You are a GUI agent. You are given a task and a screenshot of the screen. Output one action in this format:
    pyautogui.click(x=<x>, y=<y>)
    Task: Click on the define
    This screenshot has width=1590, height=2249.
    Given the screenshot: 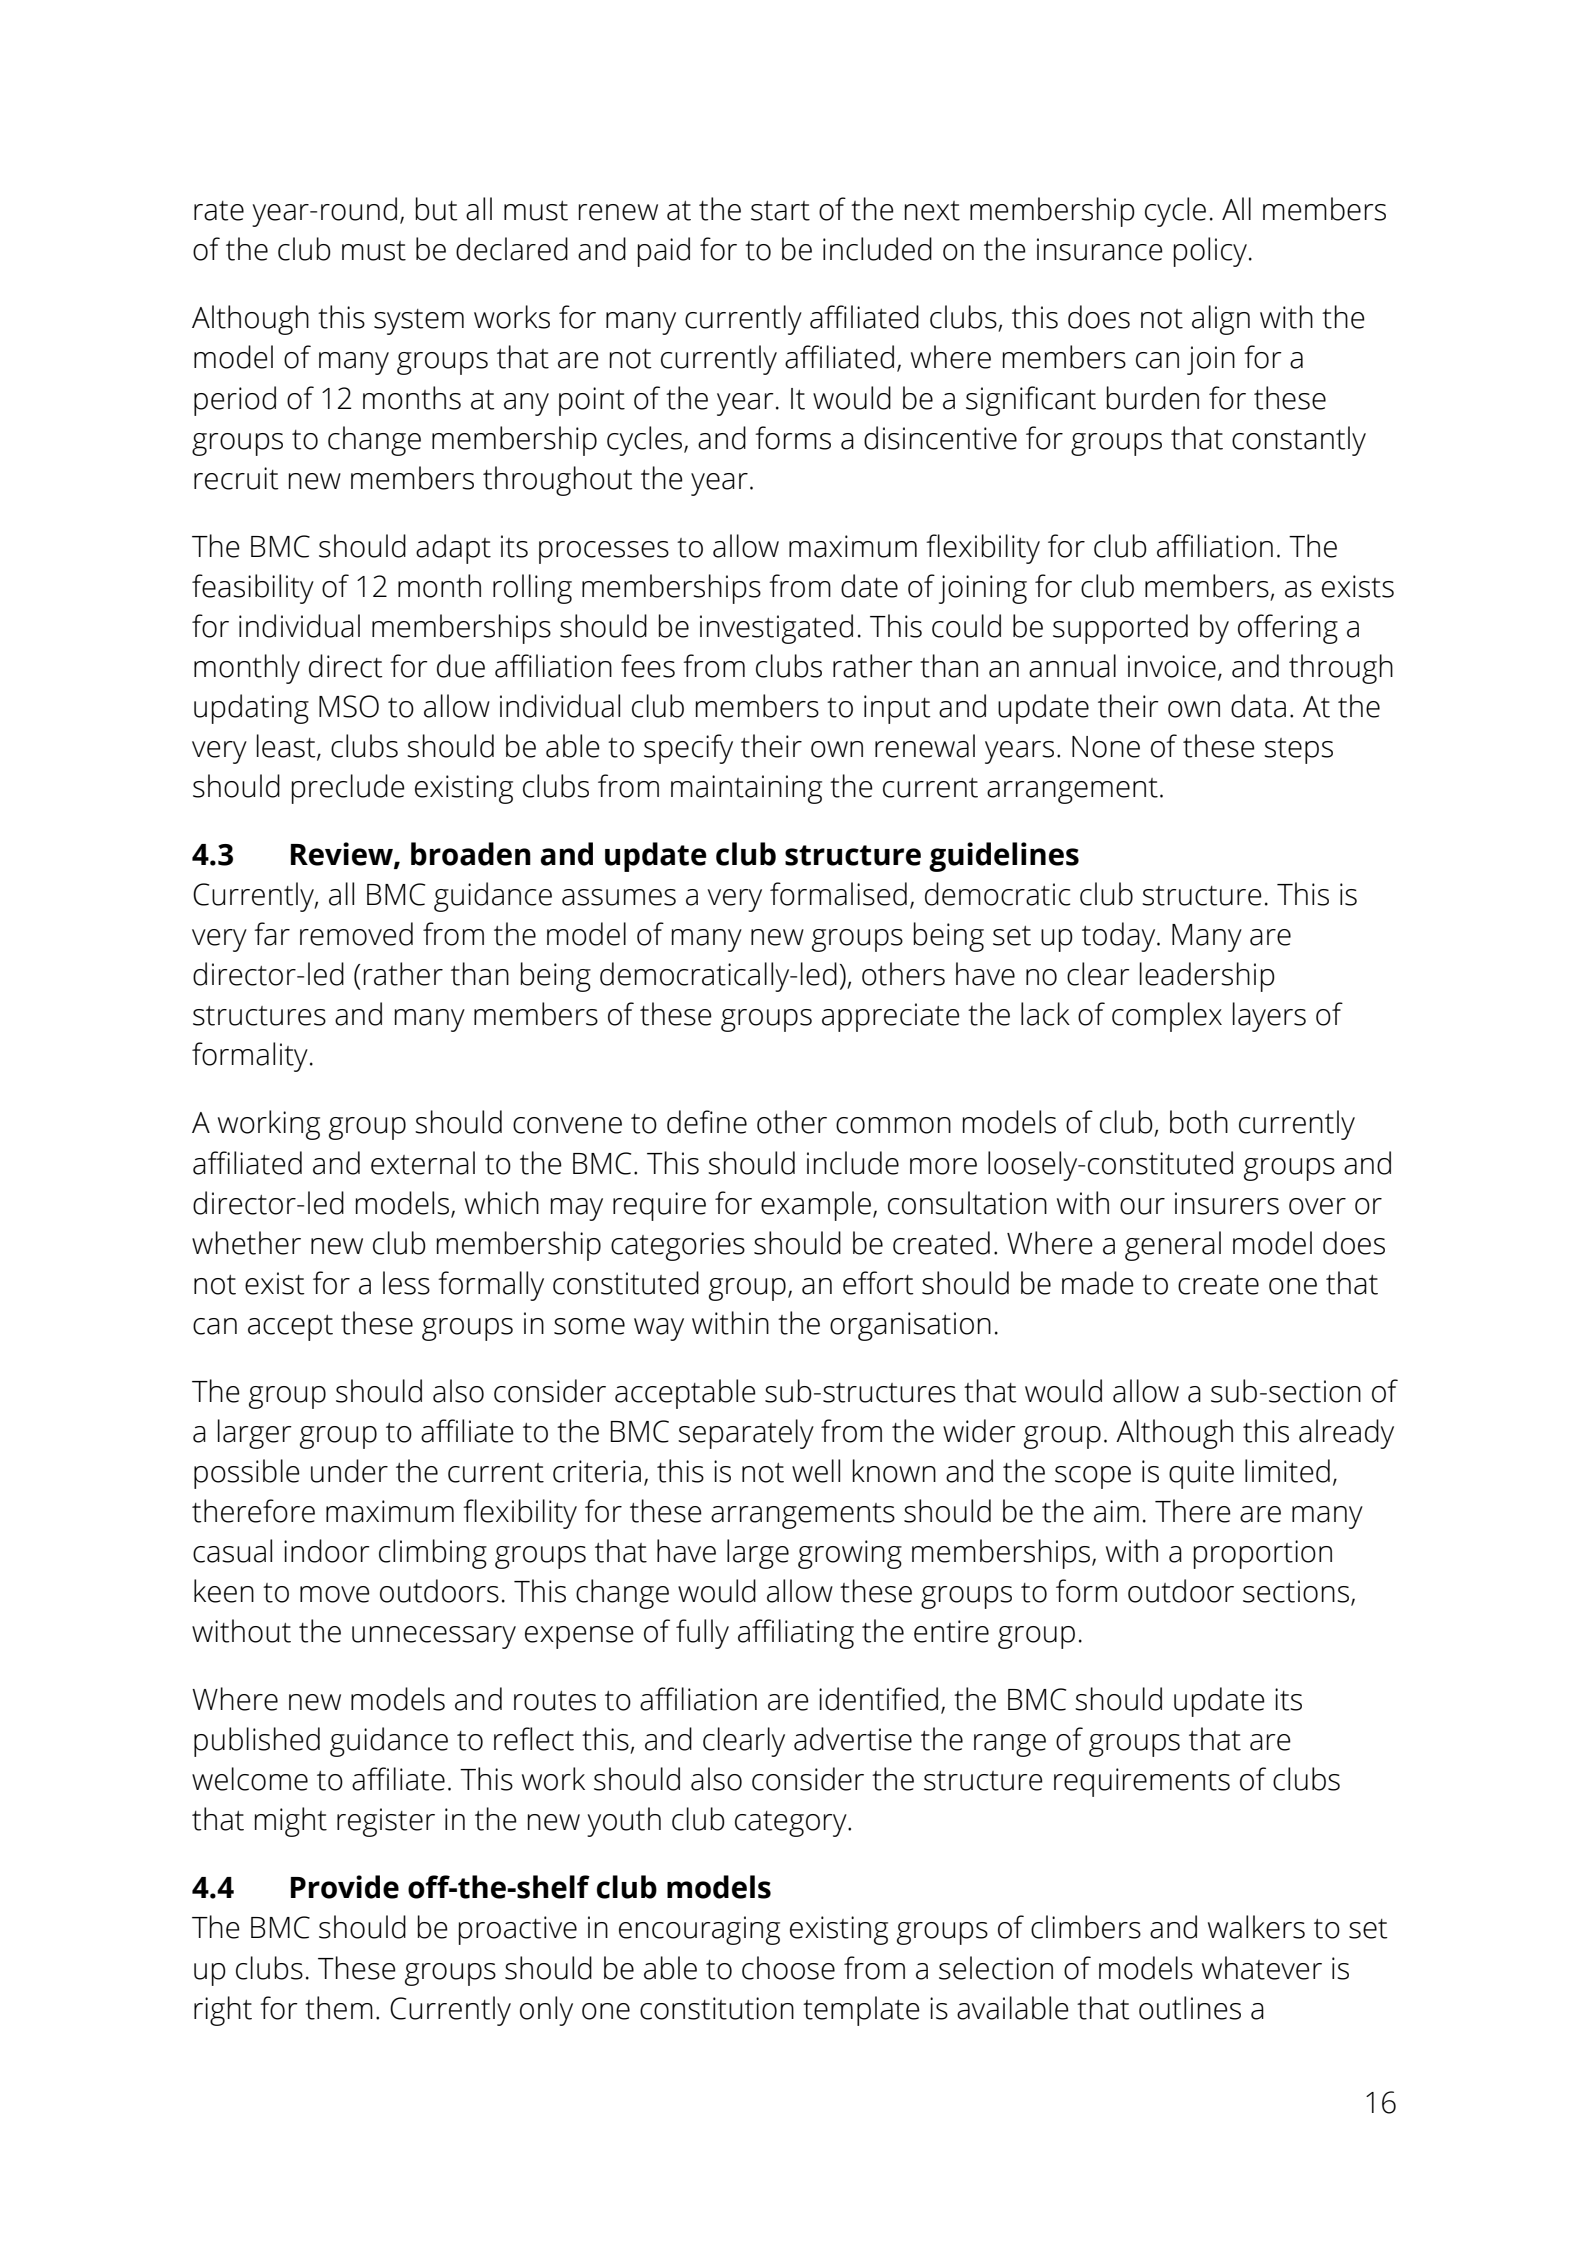 What is the action you would take?
    pyautogui.click(x=707, y=1122)
